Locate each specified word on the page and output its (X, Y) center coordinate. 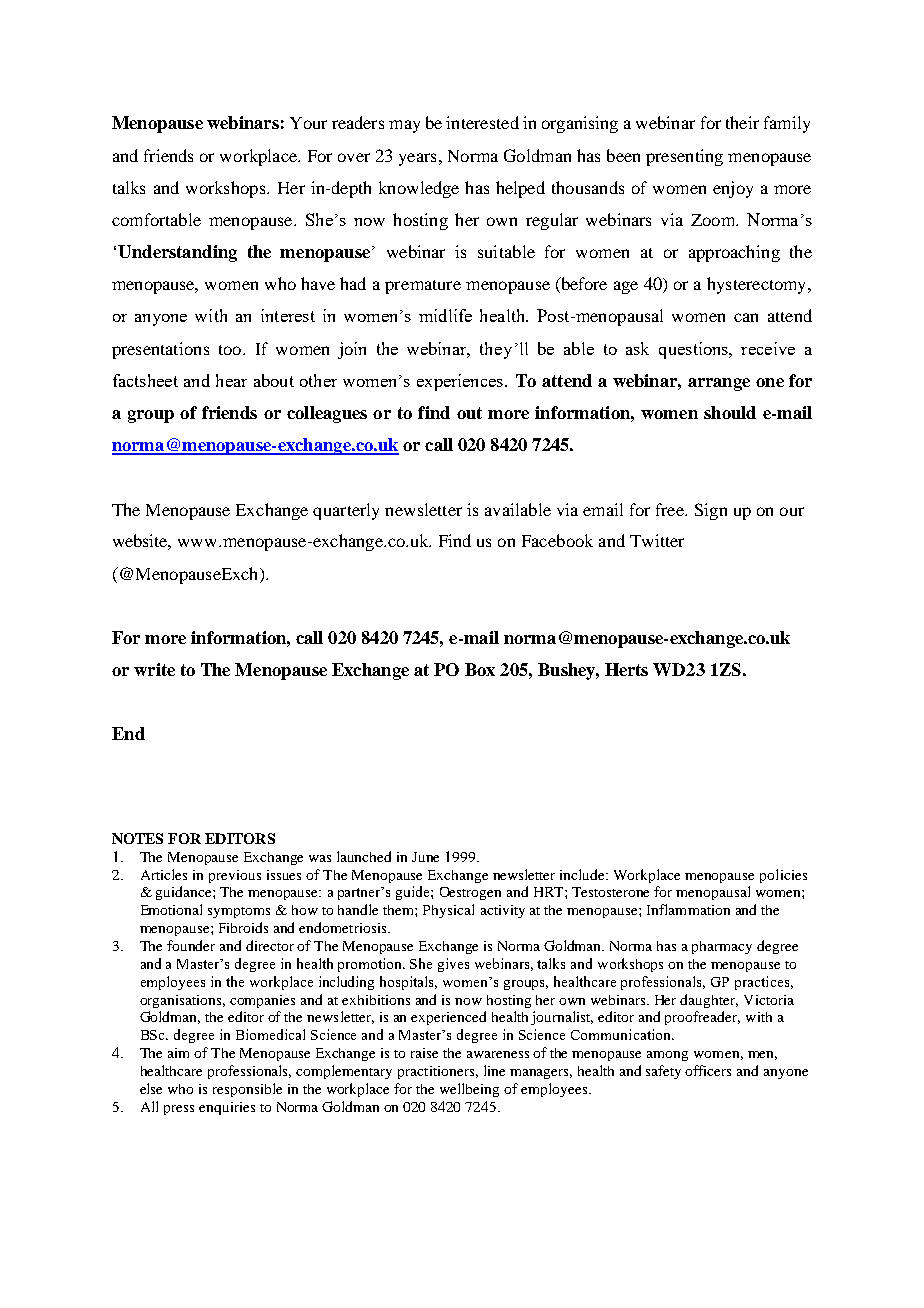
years (417, 159)
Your (308, 123)
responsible (247, 1090)
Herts (626, 669)
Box (480, 669)
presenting (684, 157)
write (154, 669)
